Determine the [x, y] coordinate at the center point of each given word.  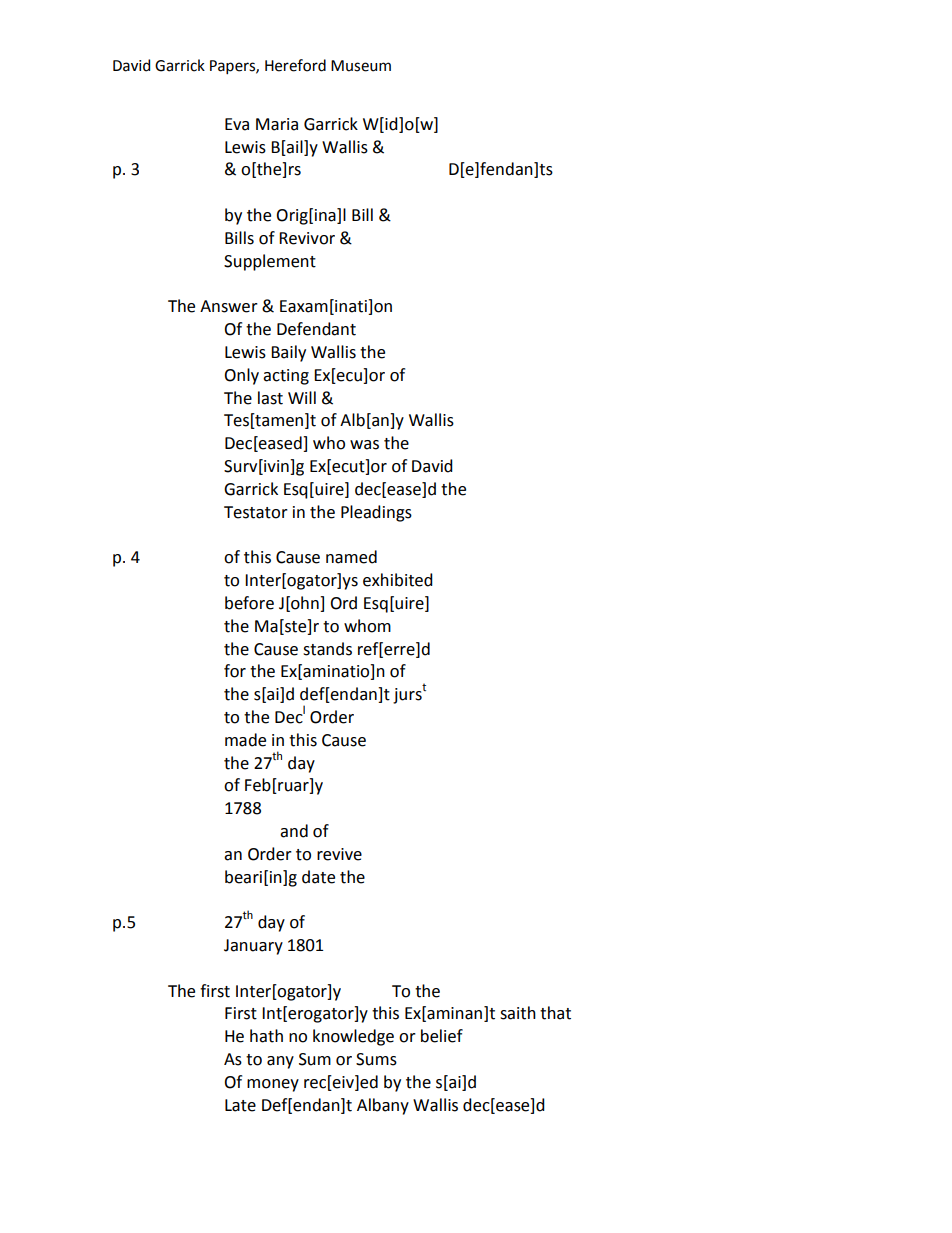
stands [327, 649]
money [273, 1085]
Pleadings [376, 513]
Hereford [295, 65]
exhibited [398, 580]
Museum [361, 66]
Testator [256, 512]
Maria [277, 124]
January [253, 947]
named [351, 557]
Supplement [270, 262]
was [364, 445]
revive [339, 854]
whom [367, 626]
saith [518, 1013]
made [245, 740]
